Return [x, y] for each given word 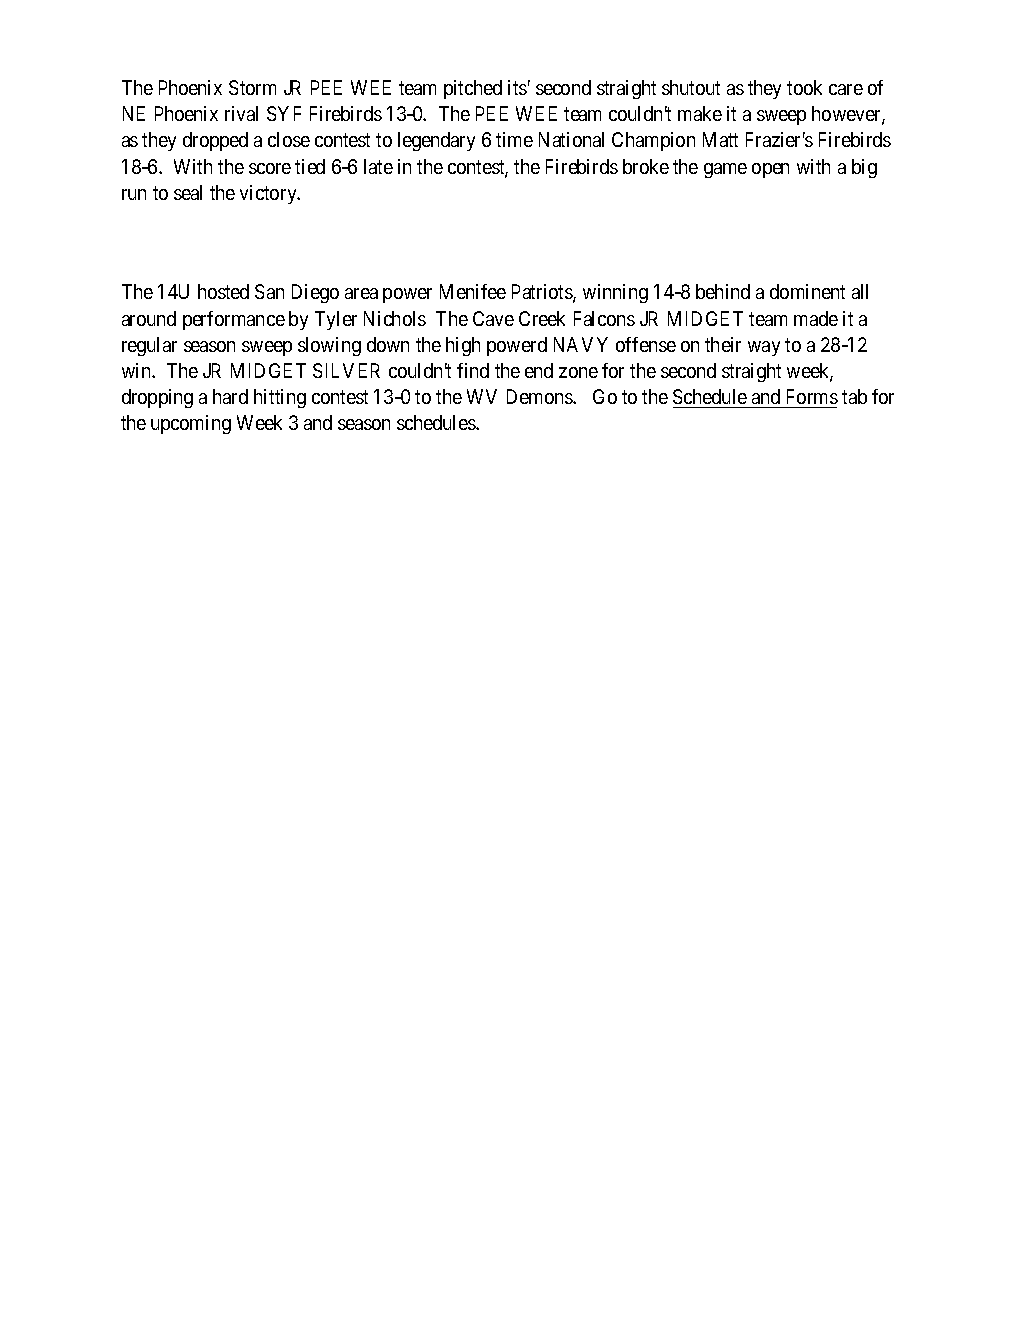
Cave [493, 318]
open [770, 170]
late [378, 166]
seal [188, 192]
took [804, 87]
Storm [252, 87]
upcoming [191, 424]
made [816, 318]
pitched [473, 89]
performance [234, 320]
